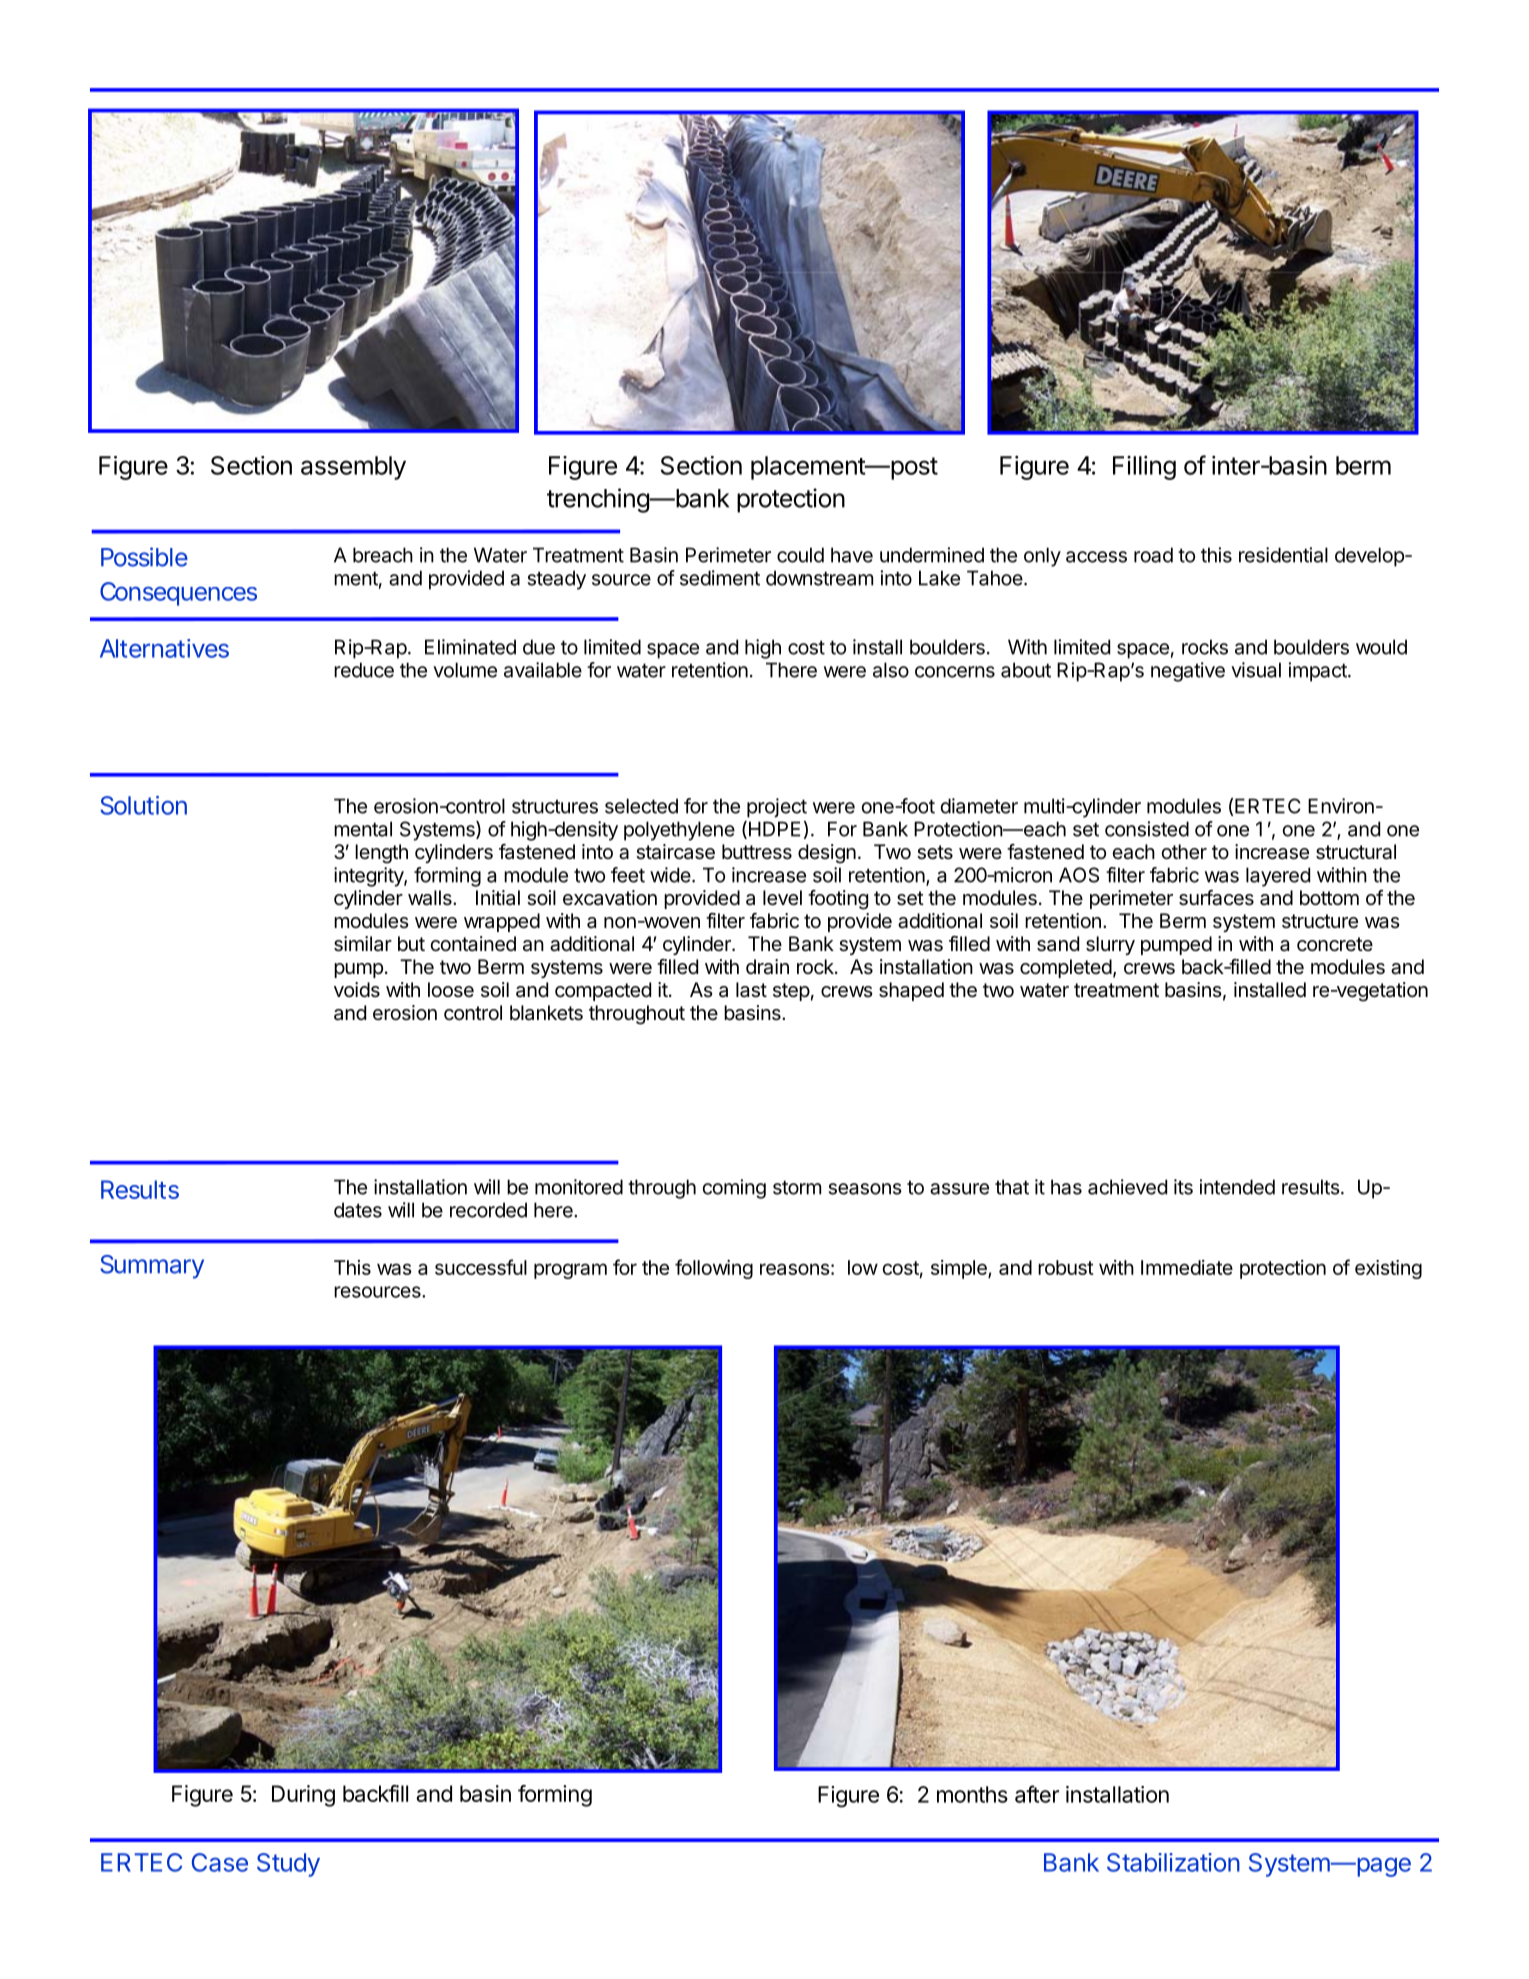 This page has width=1529, height=1979. Describe the element at coordinates (972, 1794) in the page. I see `months` at that location.
